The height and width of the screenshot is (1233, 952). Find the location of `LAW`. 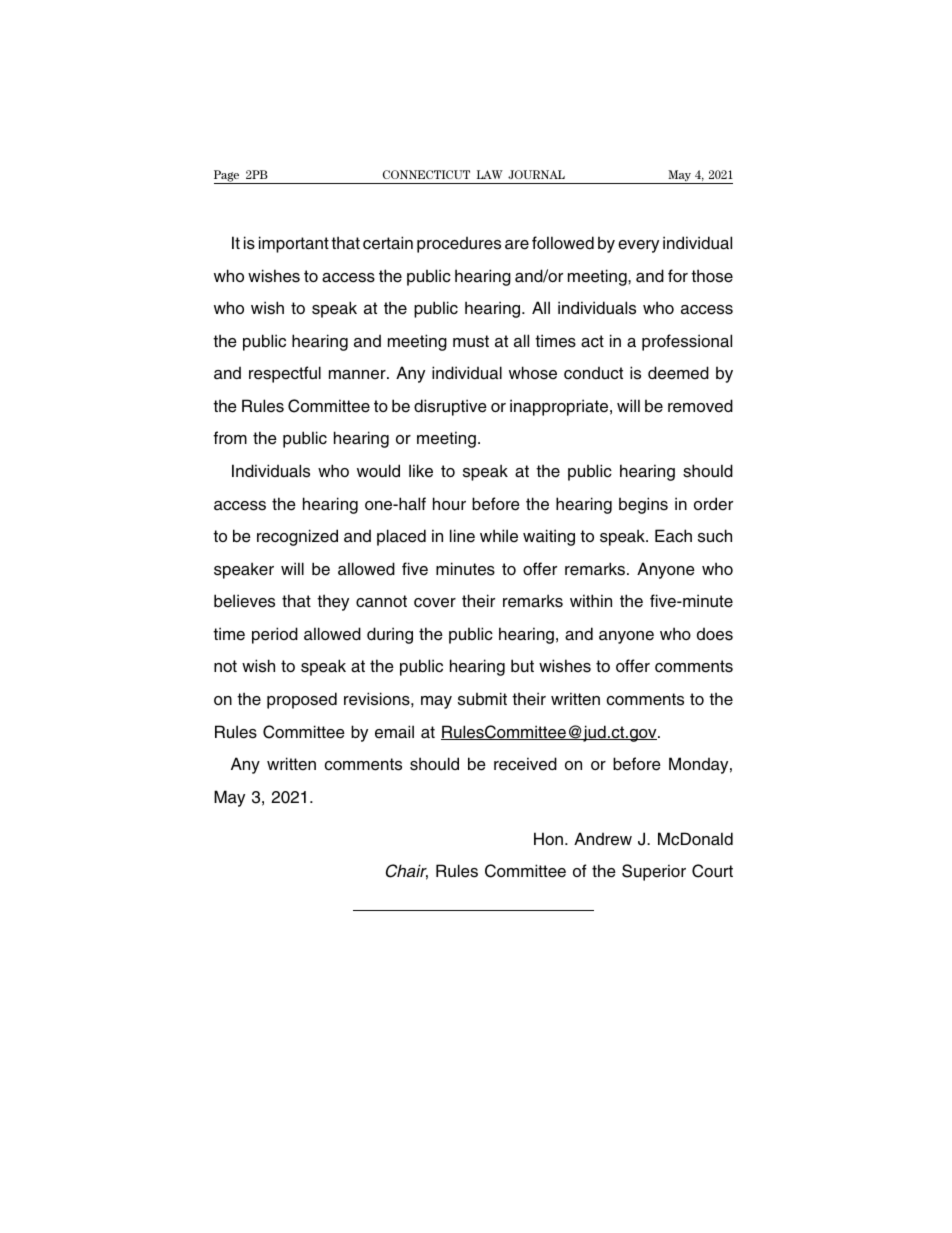

LAW is located at coordinates (490, 174).
